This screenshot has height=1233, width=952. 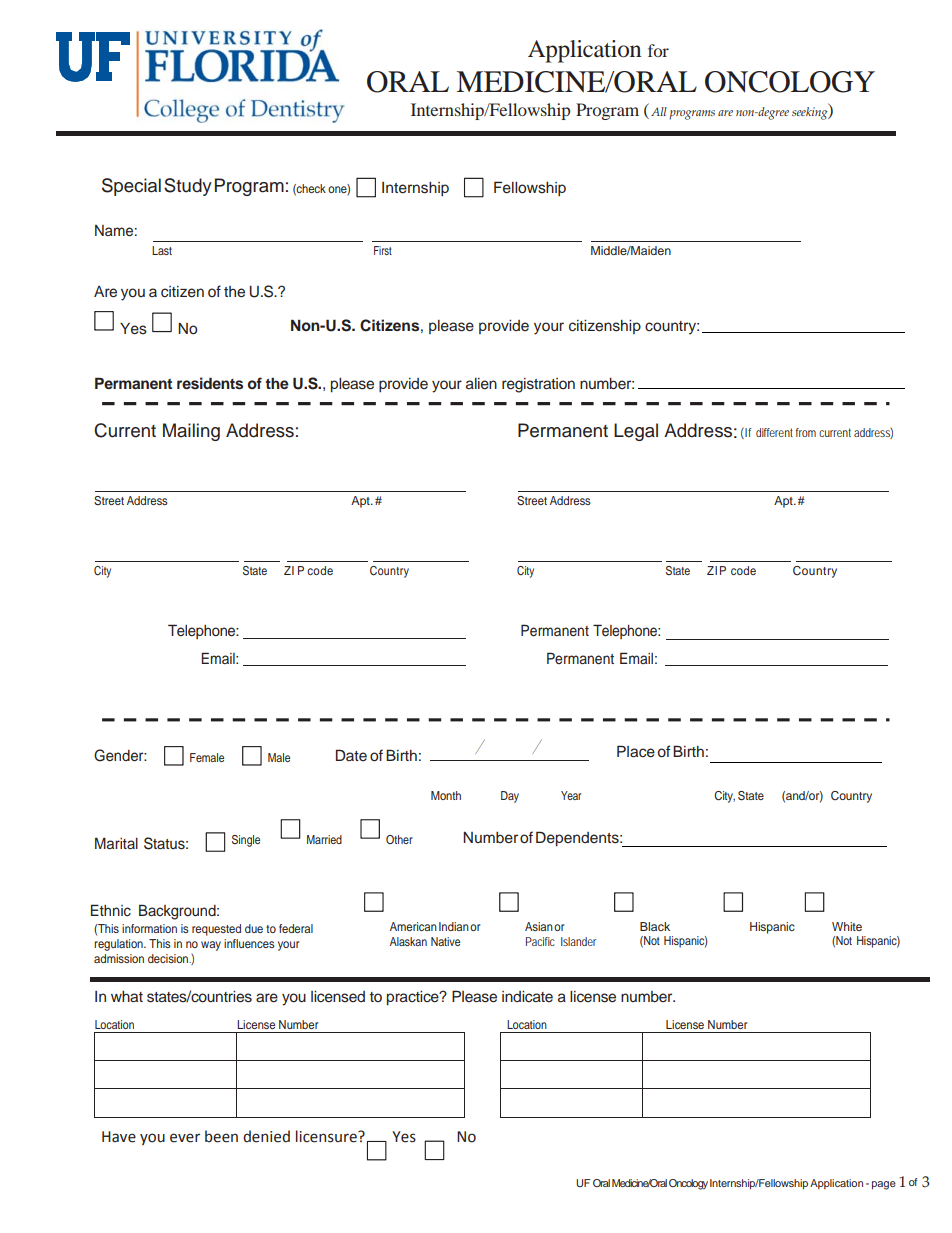 I want to click on Mailing, so click(x=191, y=432).
